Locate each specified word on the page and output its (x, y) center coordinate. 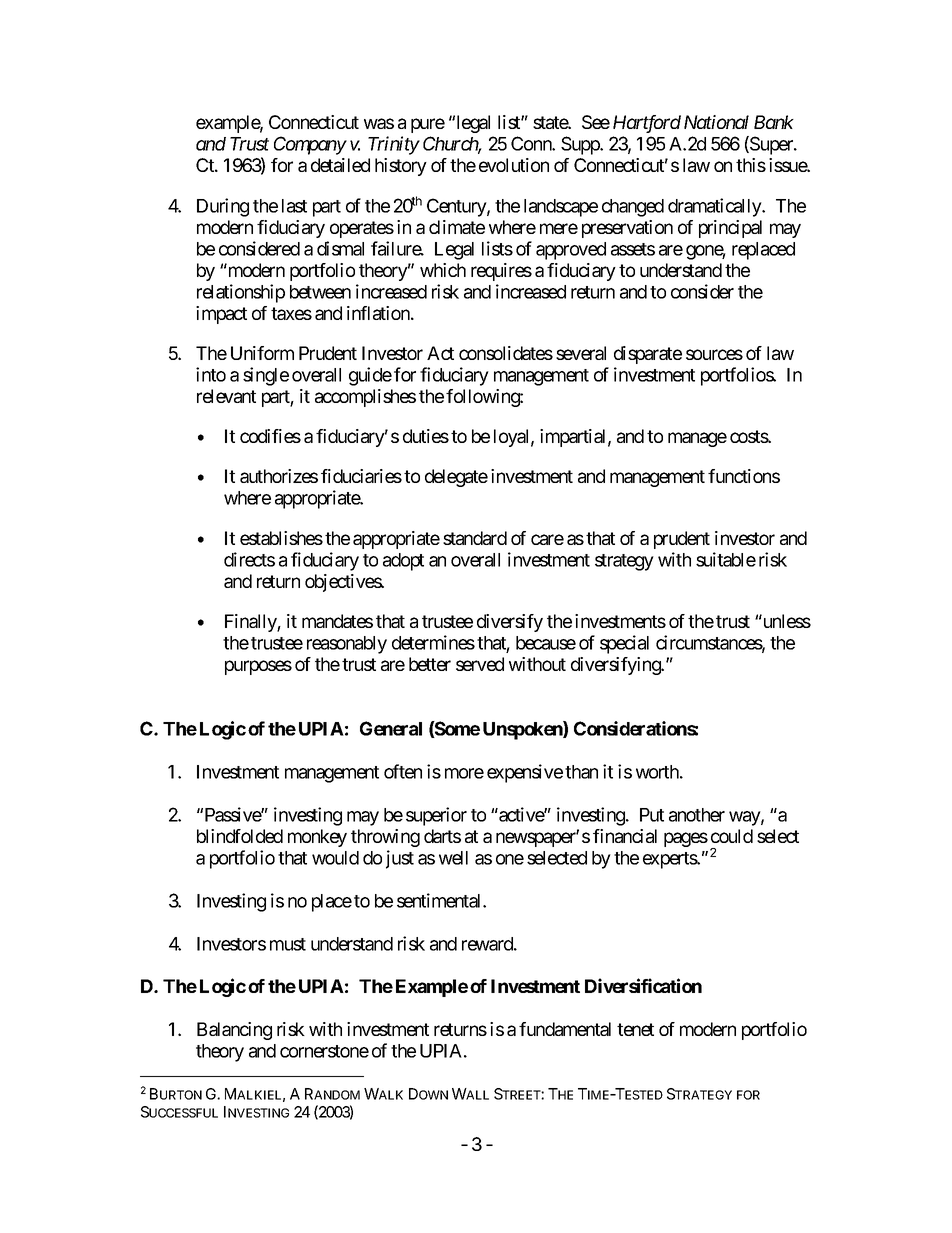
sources (714, 354)
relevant (226, 396)
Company (310, 145)
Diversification (643, 985)
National (716, 122)
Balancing (234, 1031)
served (480, 664)
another (697, 815)
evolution (514, 165)
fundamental (565, 1029)
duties (426, 436)
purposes (258, 667)
